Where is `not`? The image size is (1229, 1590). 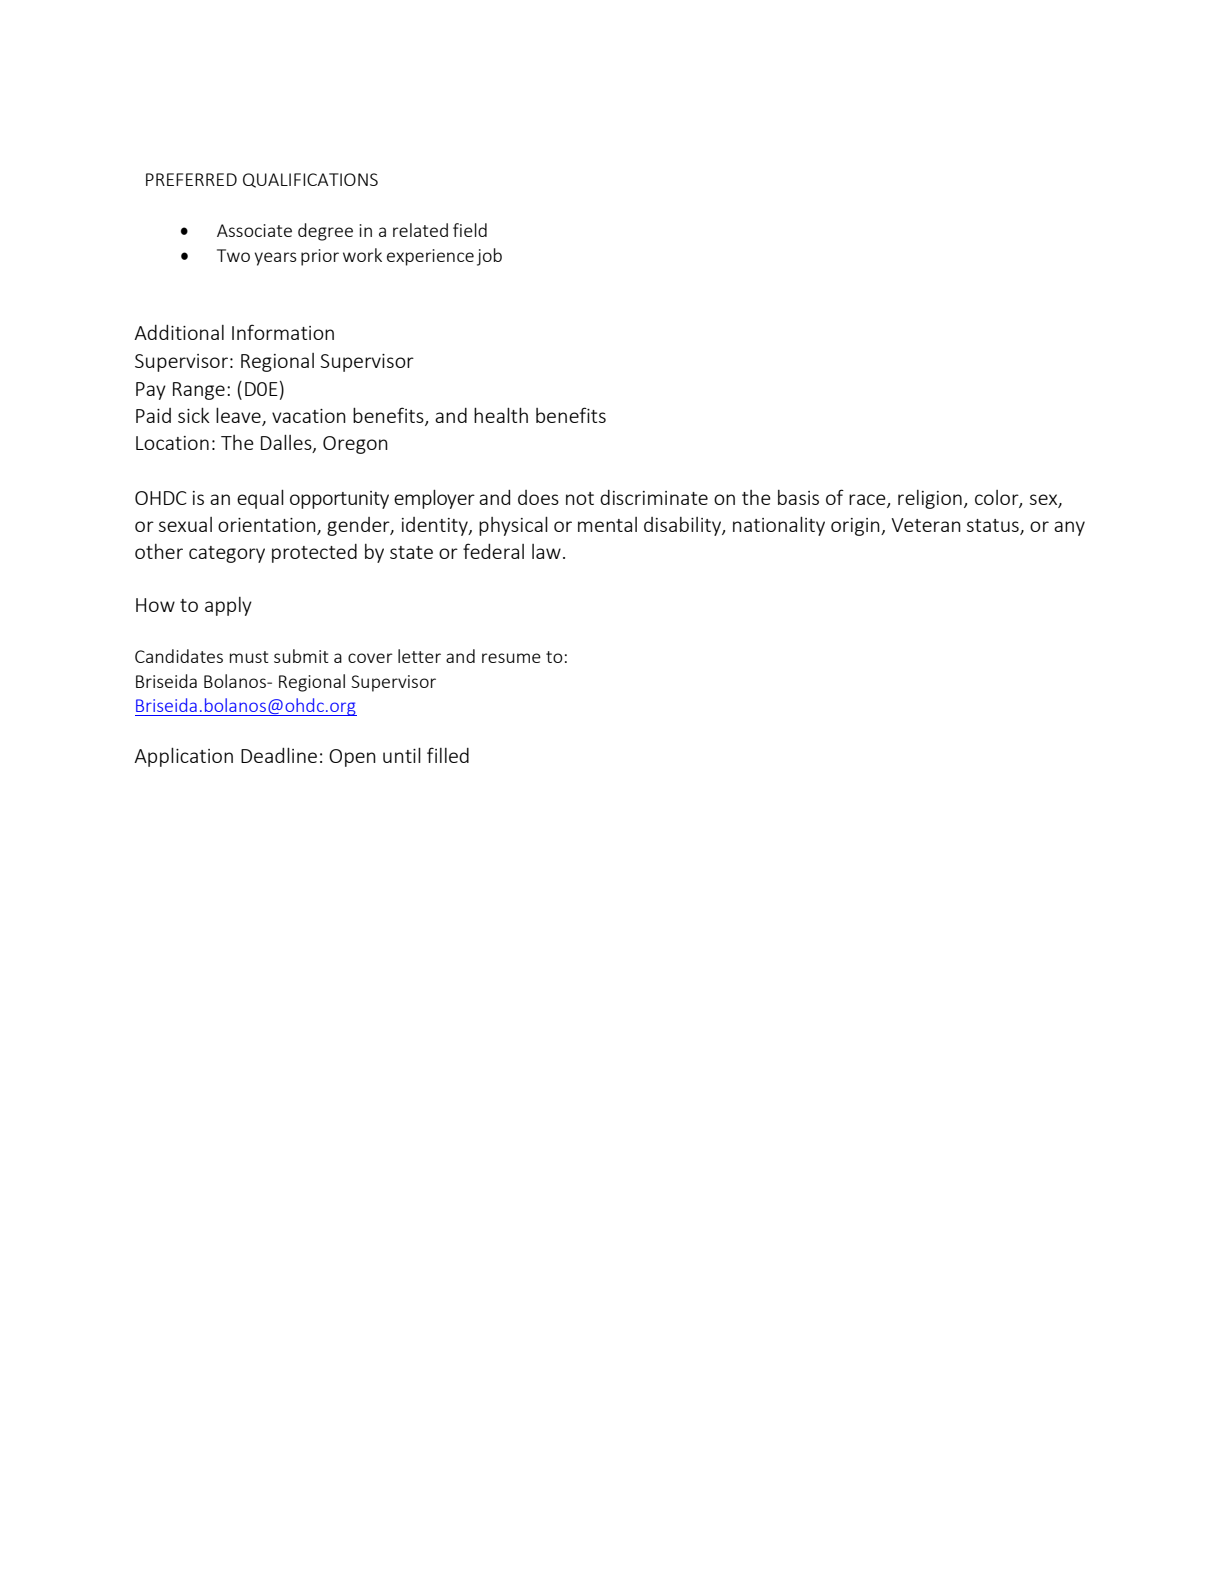 not is located at coordinates (580, 498).
